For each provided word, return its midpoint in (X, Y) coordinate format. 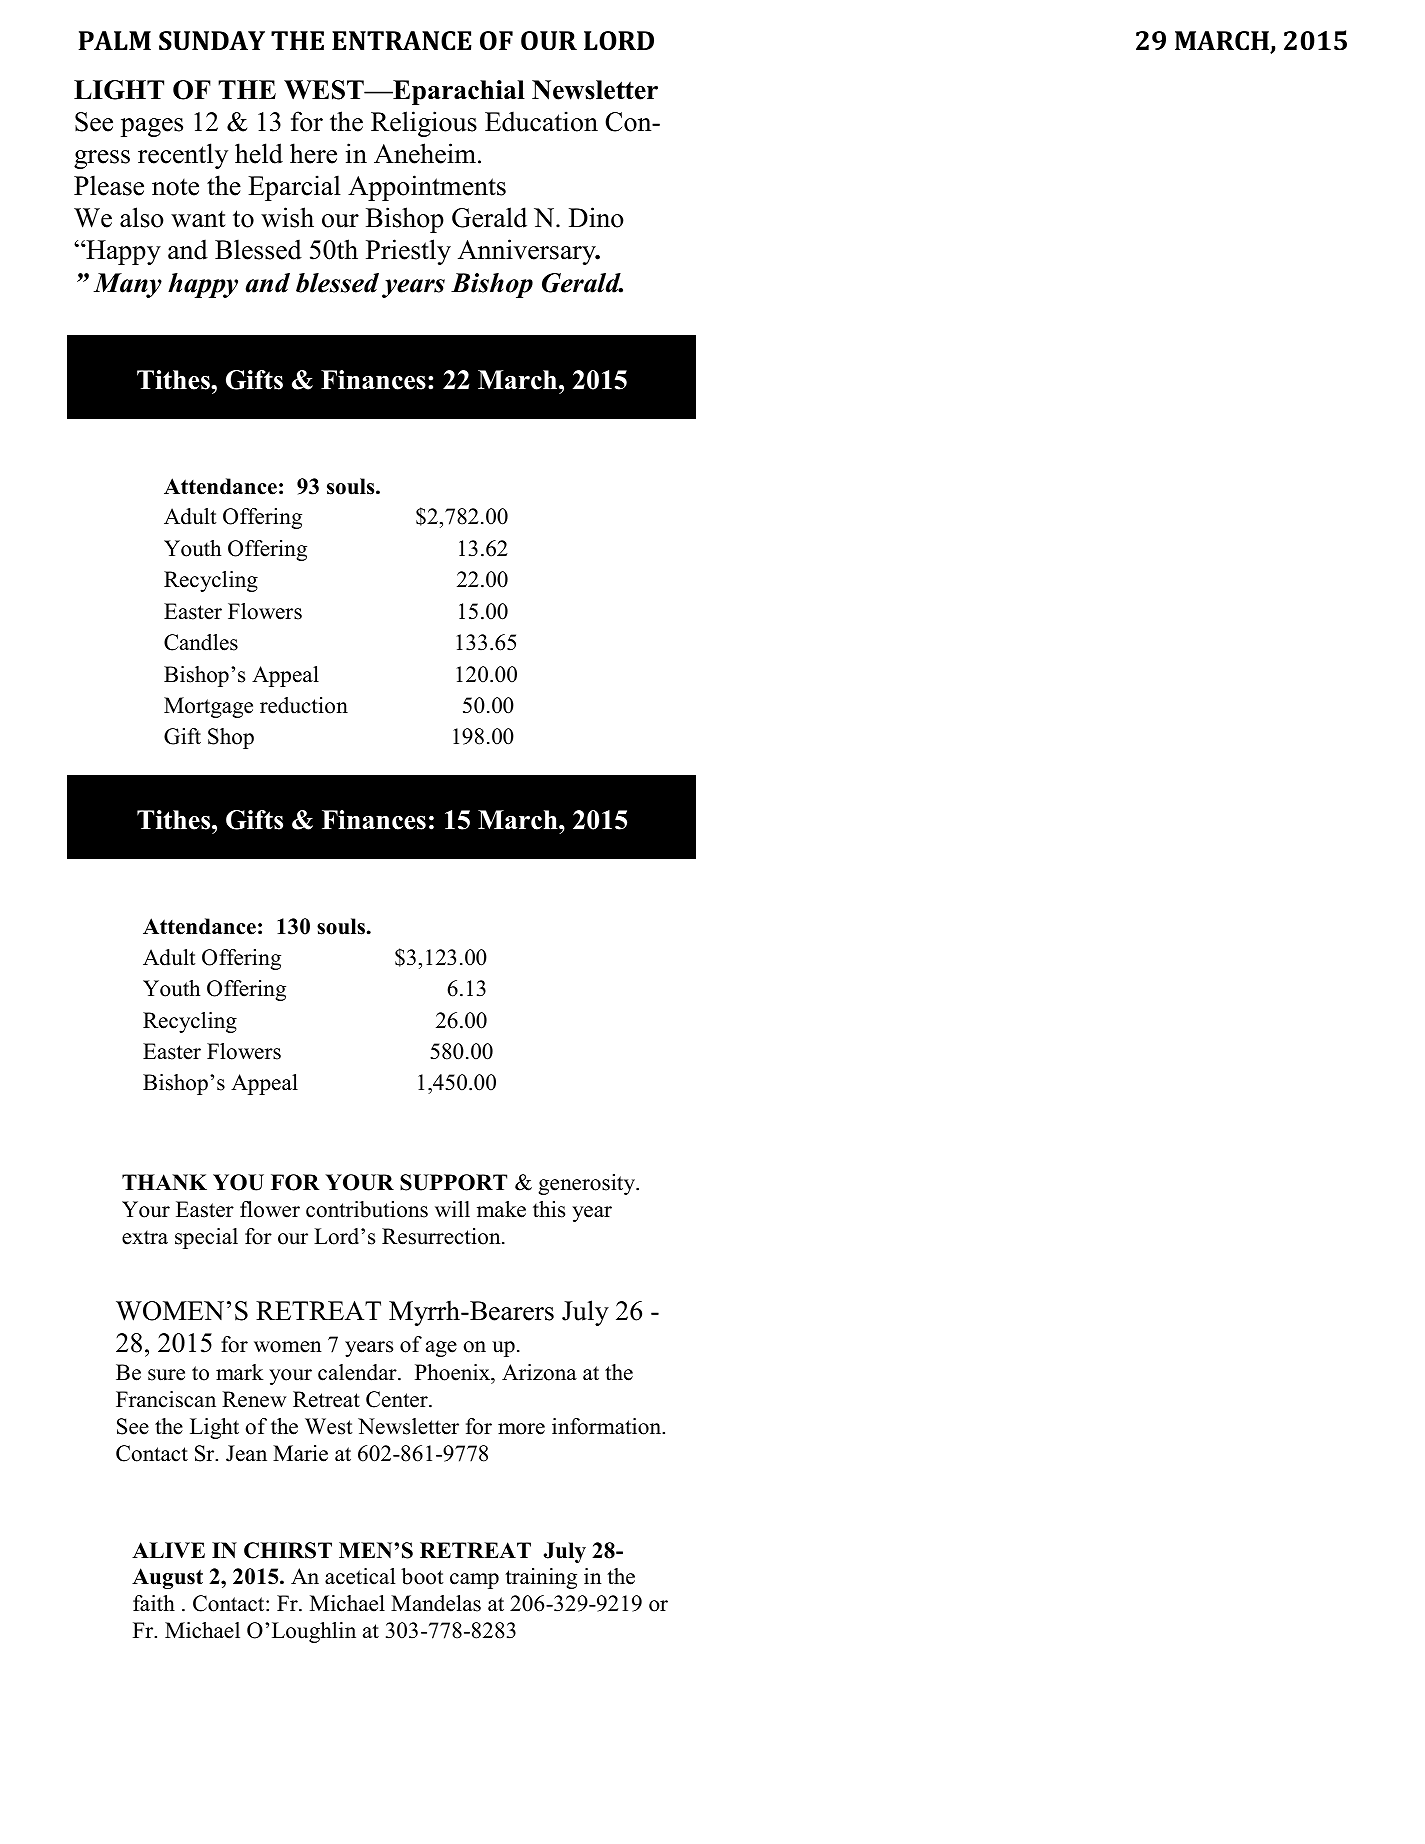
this (549, 1209)
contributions (367, 1209)
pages (152, 127)
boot (422, 1576)
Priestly (408, 252)
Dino (596, 217)
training (541, 1578)
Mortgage (208, 707)
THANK (164, 1182)
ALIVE (168, 1550)
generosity (588, 1184)
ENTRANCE (402, 41)
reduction (304, 705)
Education (541, 121)
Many (127, 285)
